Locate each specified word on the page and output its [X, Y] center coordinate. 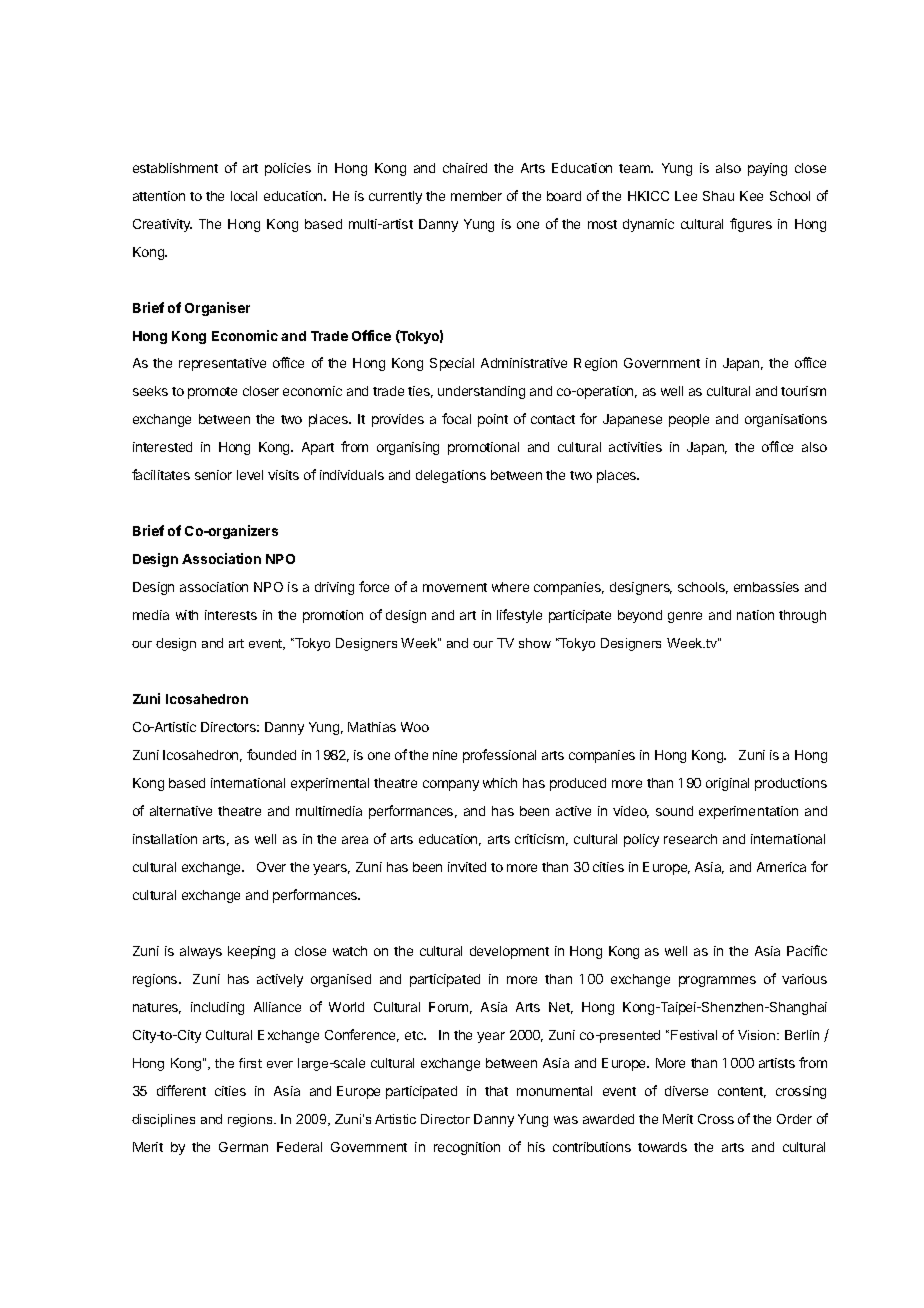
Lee [686, 196]
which [500, 783]
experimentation [748, 812]
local [244, 196]
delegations [451, 476]
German [243, 1147]
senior [213, 475]
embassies [766, 587]
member [476, 196]
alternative [181, 811]
